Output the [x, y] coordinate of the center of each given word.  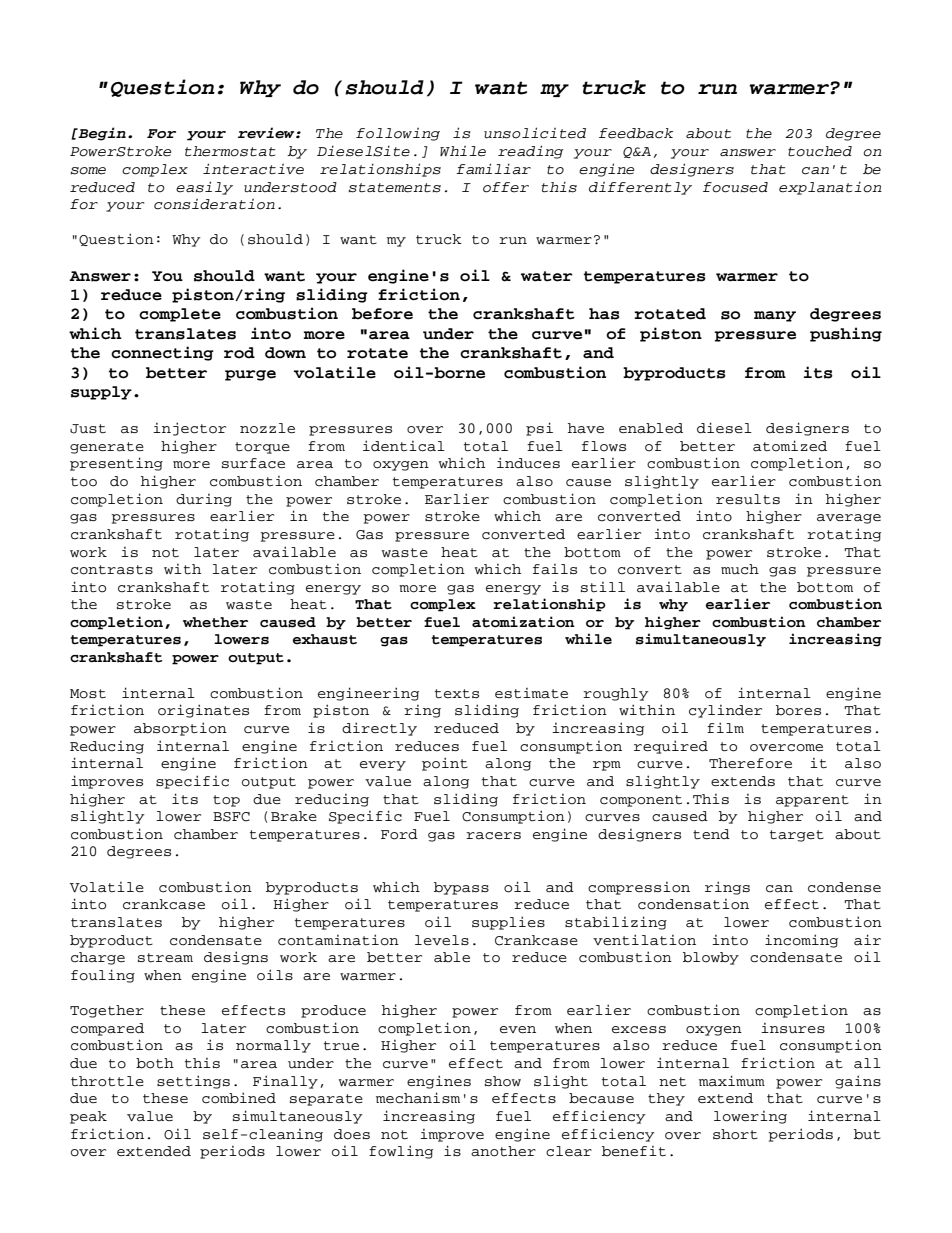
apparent [812, 801]
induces [528, 463]
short [735, 1134]
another [503, 1151]
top [226, 801]
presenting [116, 464]
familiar [493, 169]
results [748, 499]
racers [493, 836]
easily [204, 188]
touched [820, 151]
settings [193, 1082]
